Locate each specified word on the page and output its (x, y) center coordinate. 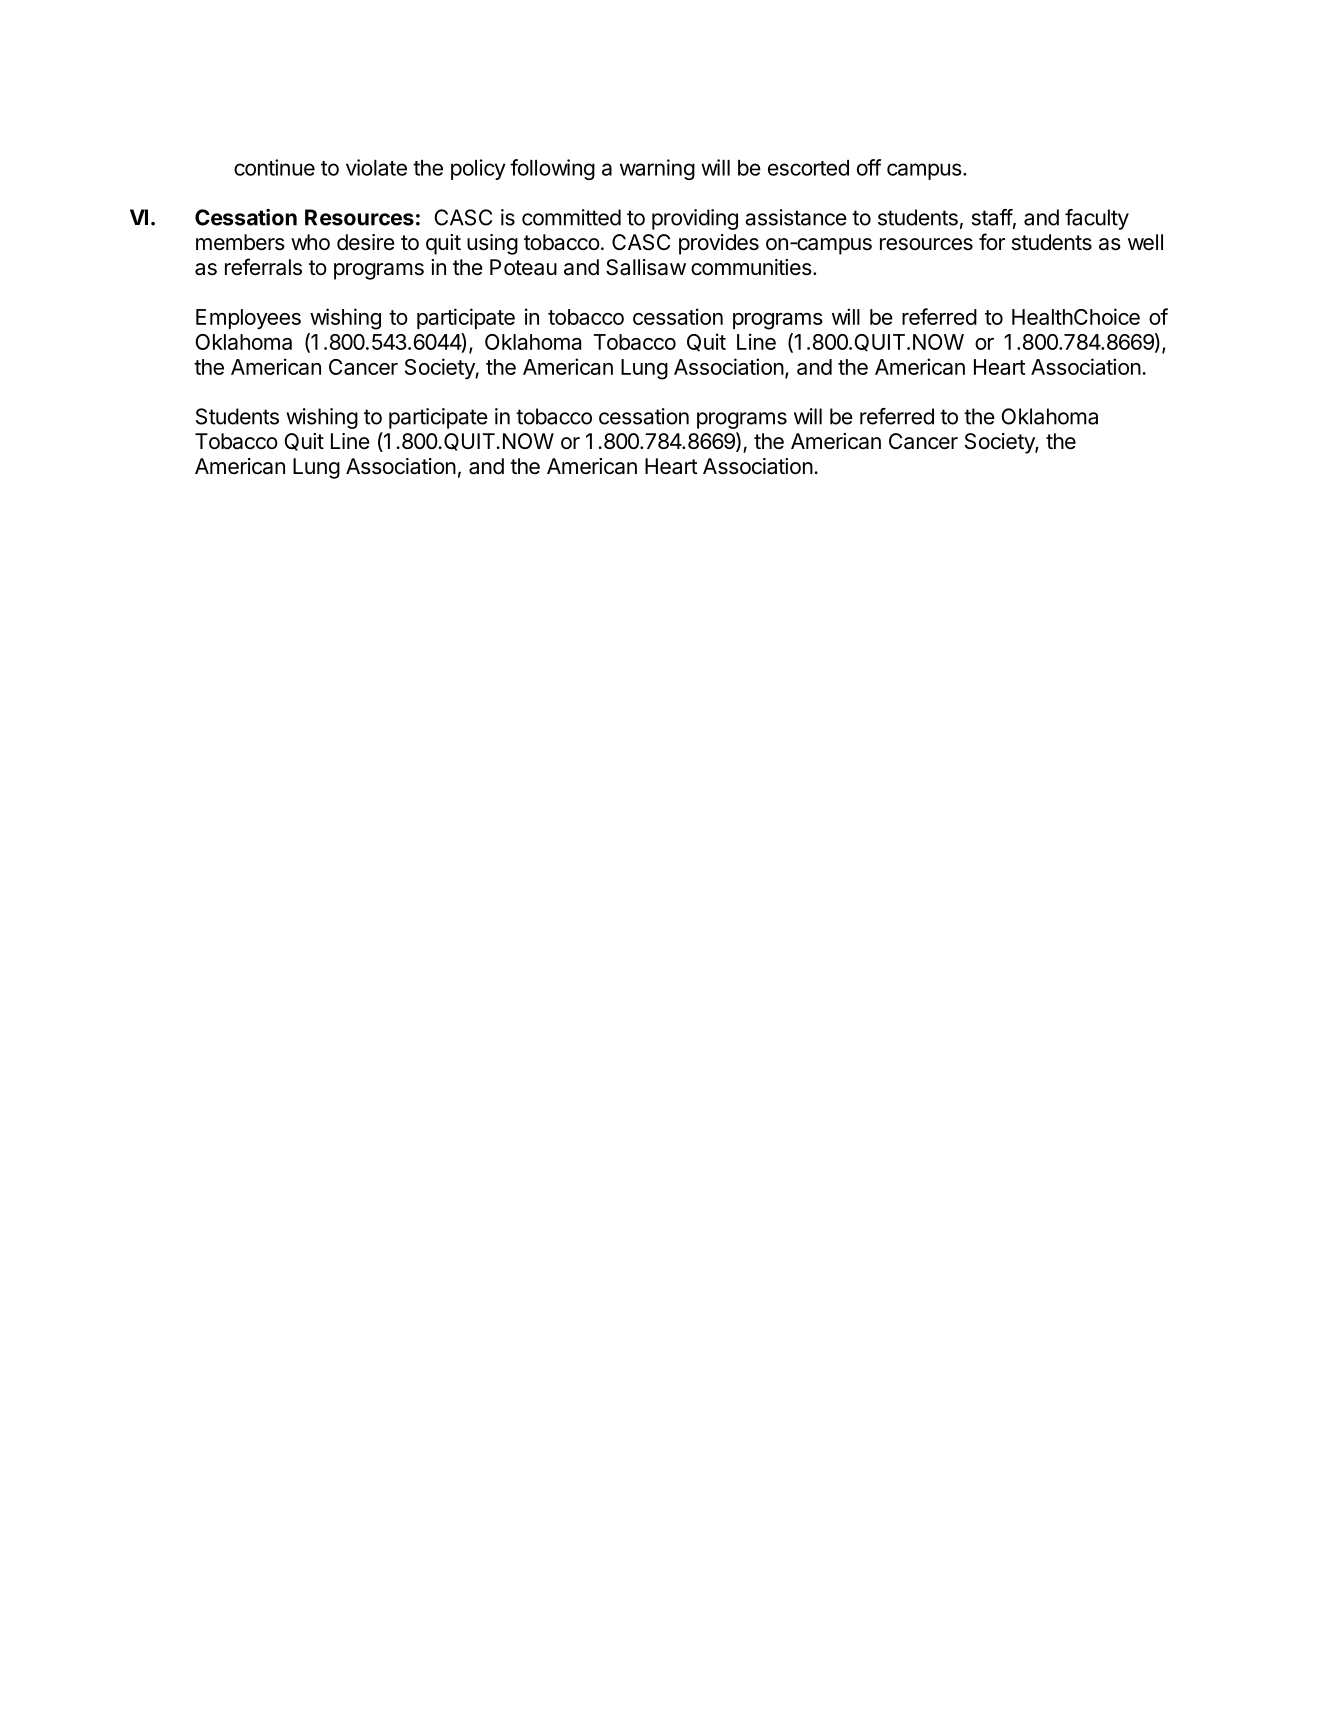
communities (751, 267)
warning (657, 169)
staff (992, 217)
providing (695, 219)
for (992, 241)
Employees (248, 319)
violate (376, 167)
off (869, 167)
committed (571, 217)
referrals (263, 267)
